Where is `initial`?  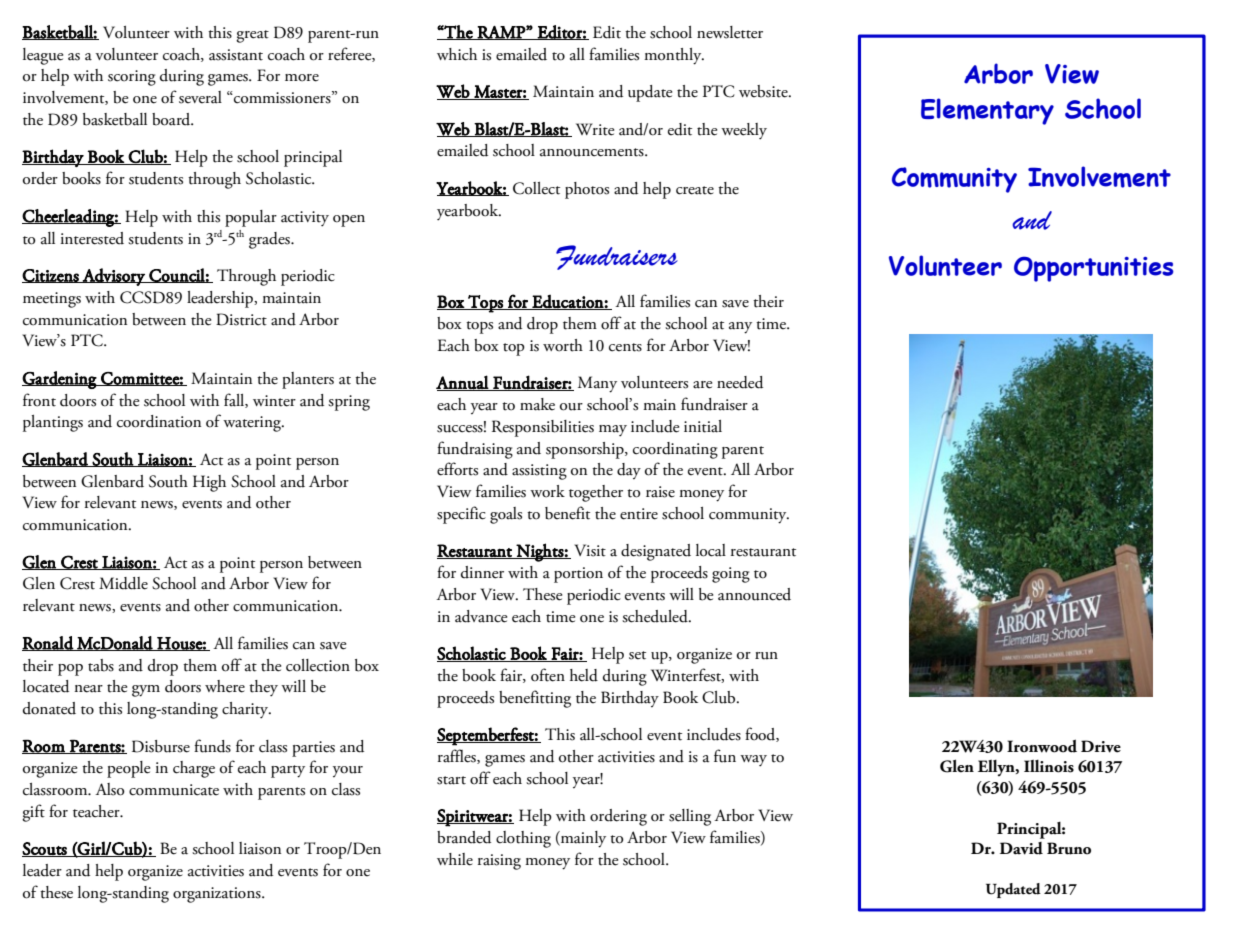
initial is located at coordinates (703, 426).
